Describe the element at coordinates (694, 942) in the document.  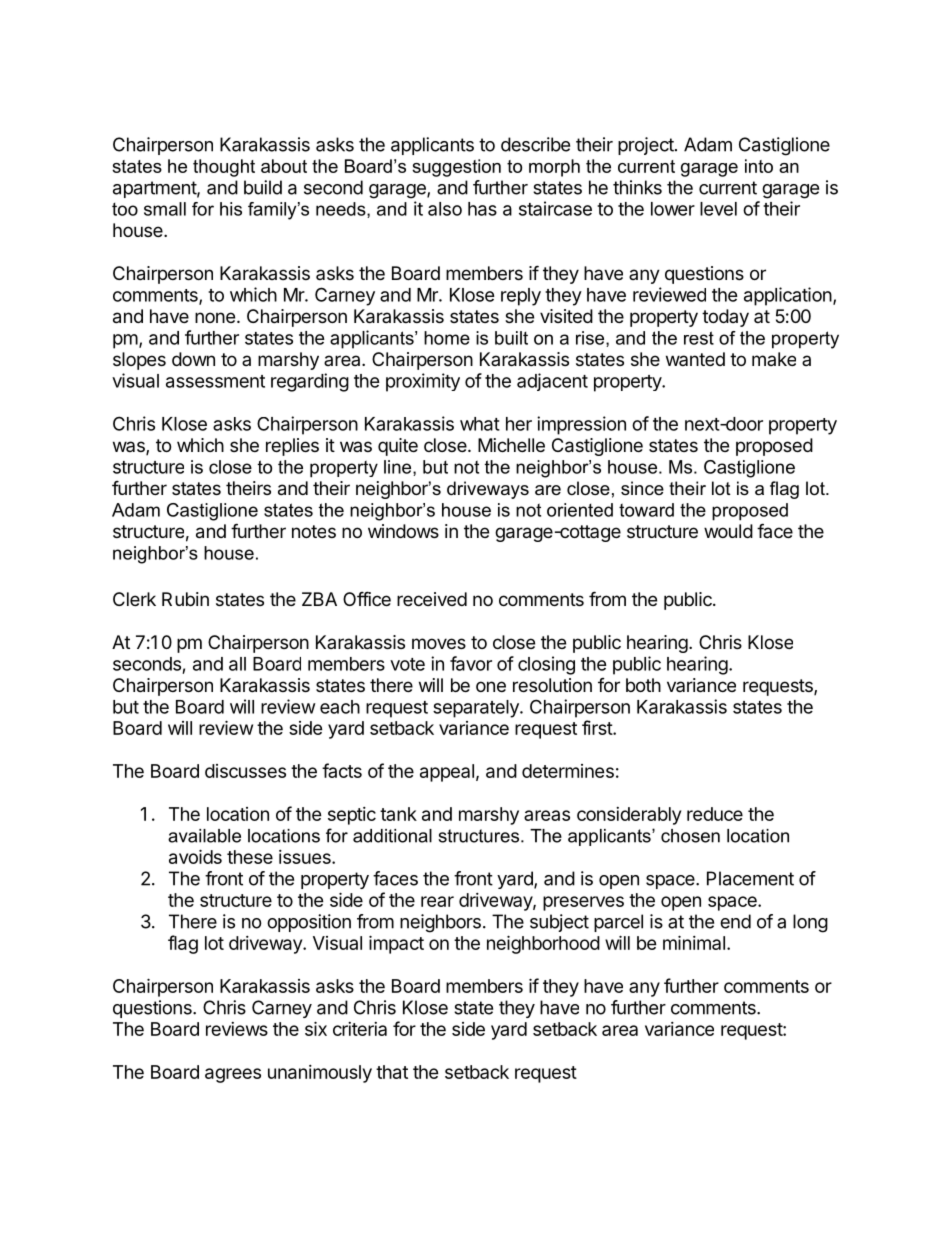
I see `minimal` at that location.
